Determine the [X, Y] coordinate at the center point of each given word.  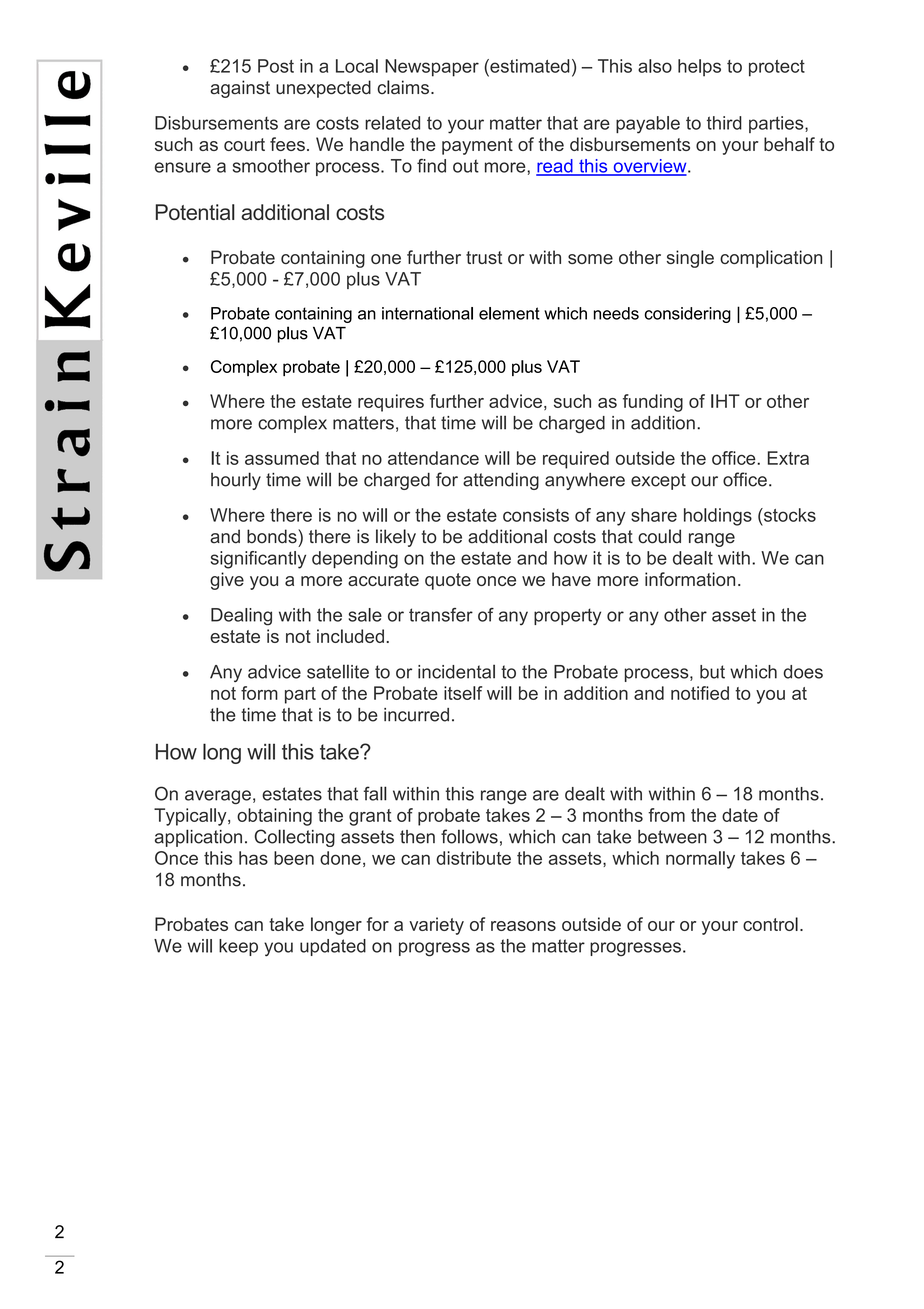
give [227, 581]
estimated [529, 66]
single [690, 259]
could [659, 536]
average [218, 797]
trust [484, 257]
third [724, 123]
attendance [433, 458]
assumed [282, 458]
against [240, 89]
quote [448, 581]
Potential [195, 212]
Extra [788, 458]
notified [700, 693]
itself [463, 693]
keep [238, 947]
